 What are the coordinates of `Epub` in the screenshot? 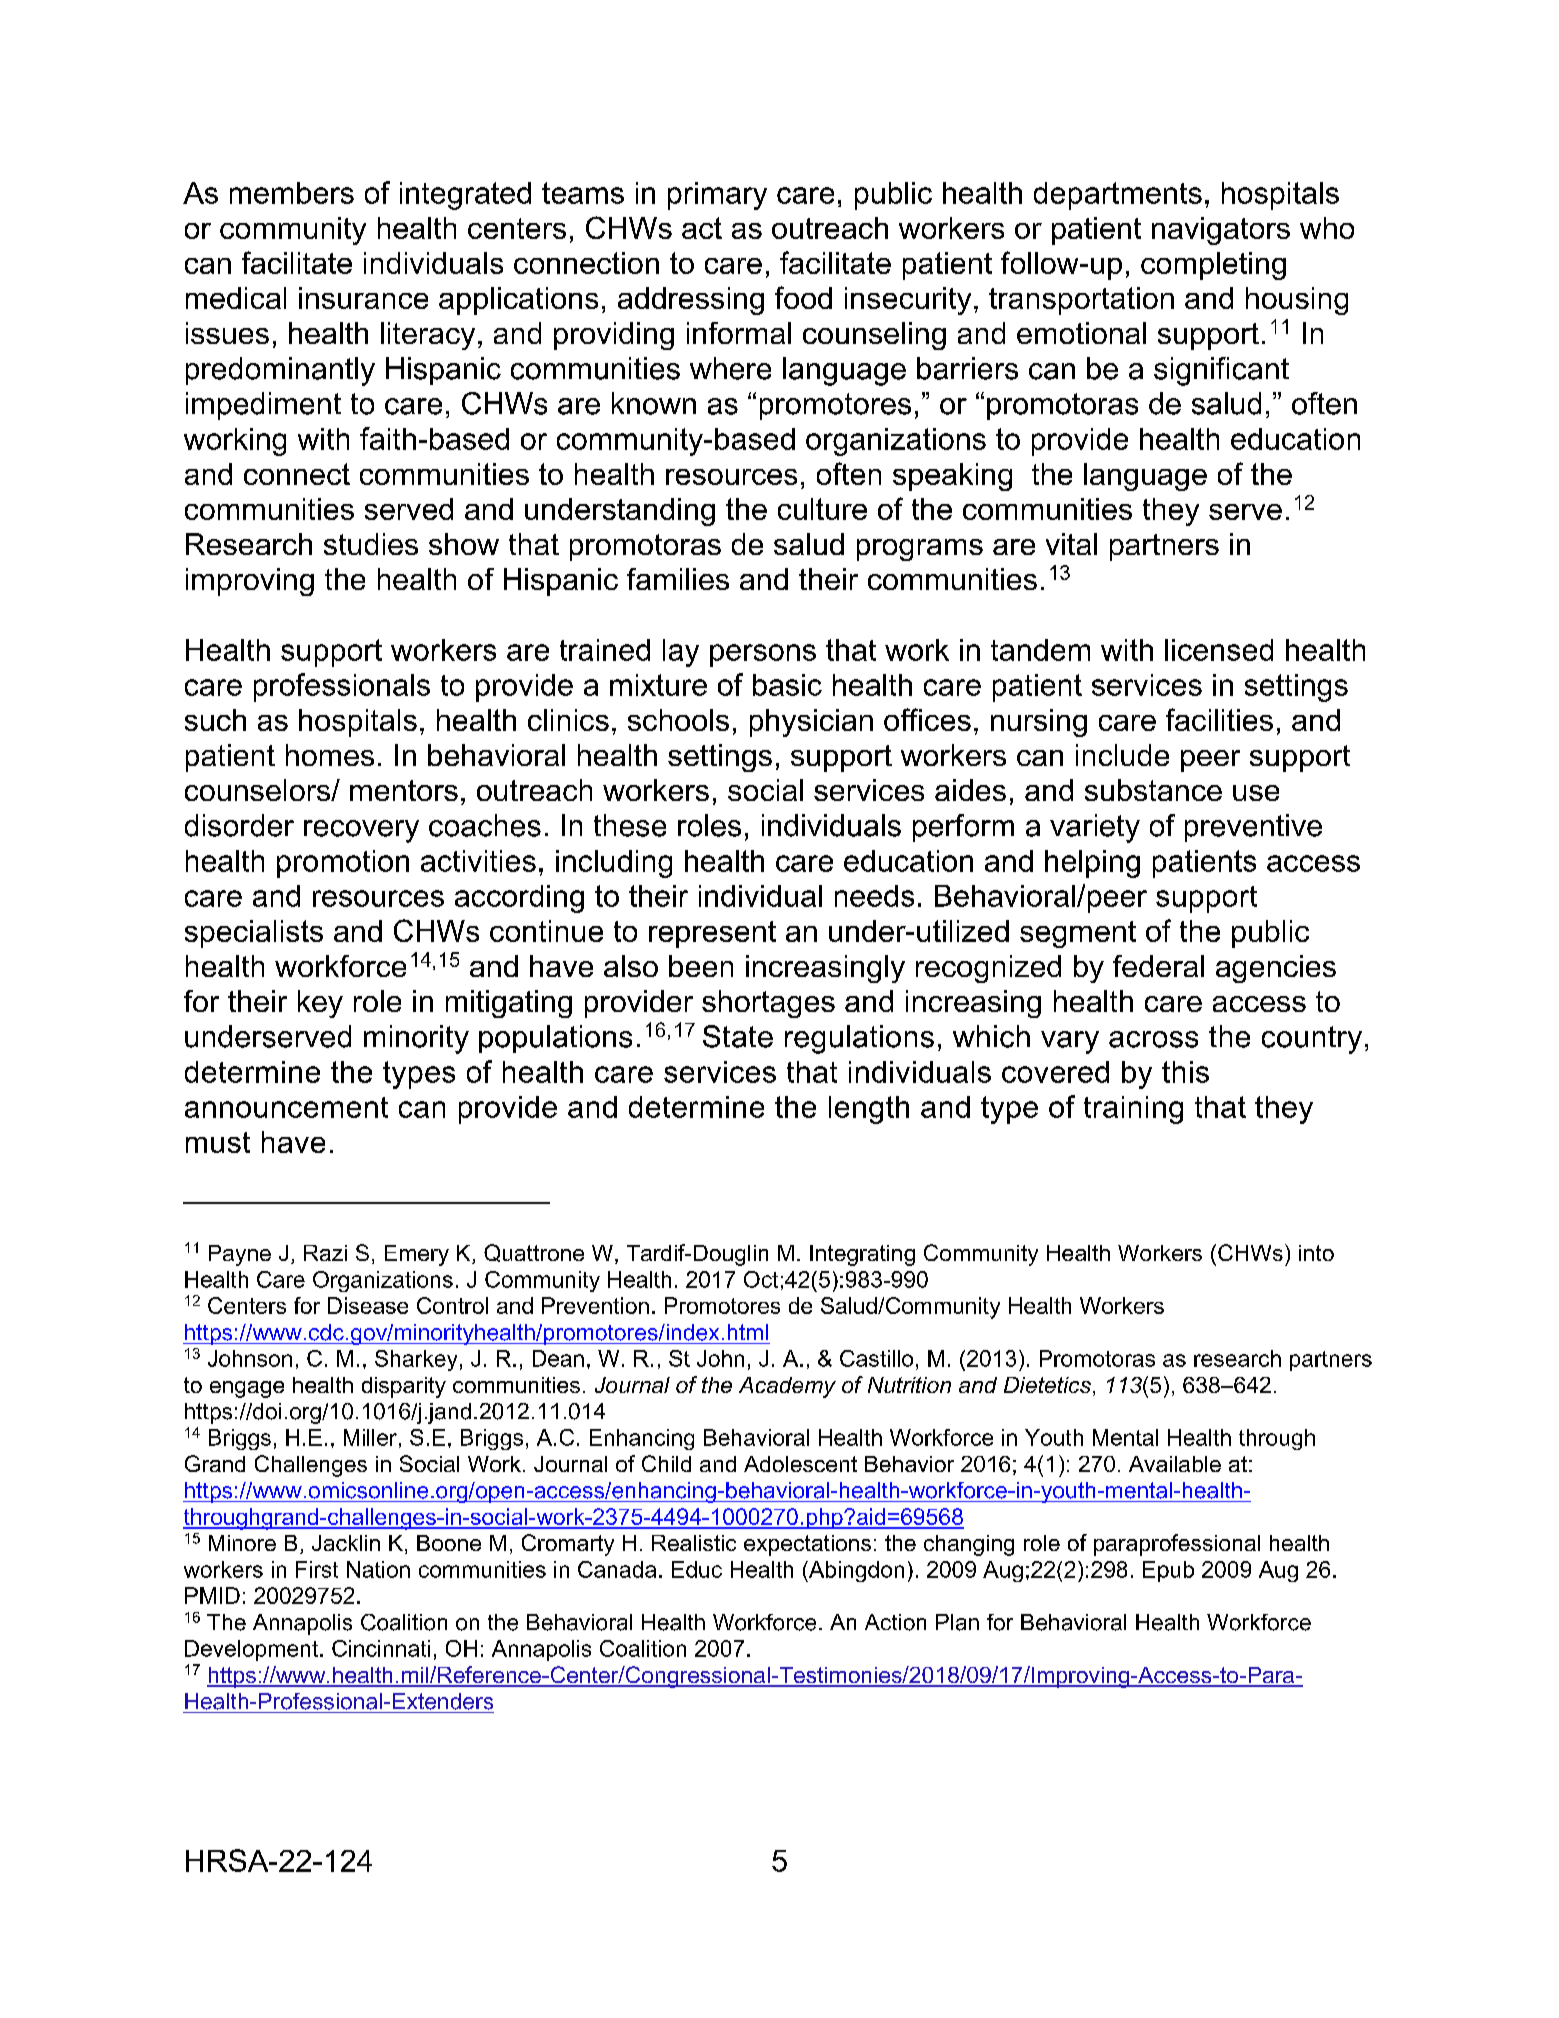 It's located at (1168, 1571).
